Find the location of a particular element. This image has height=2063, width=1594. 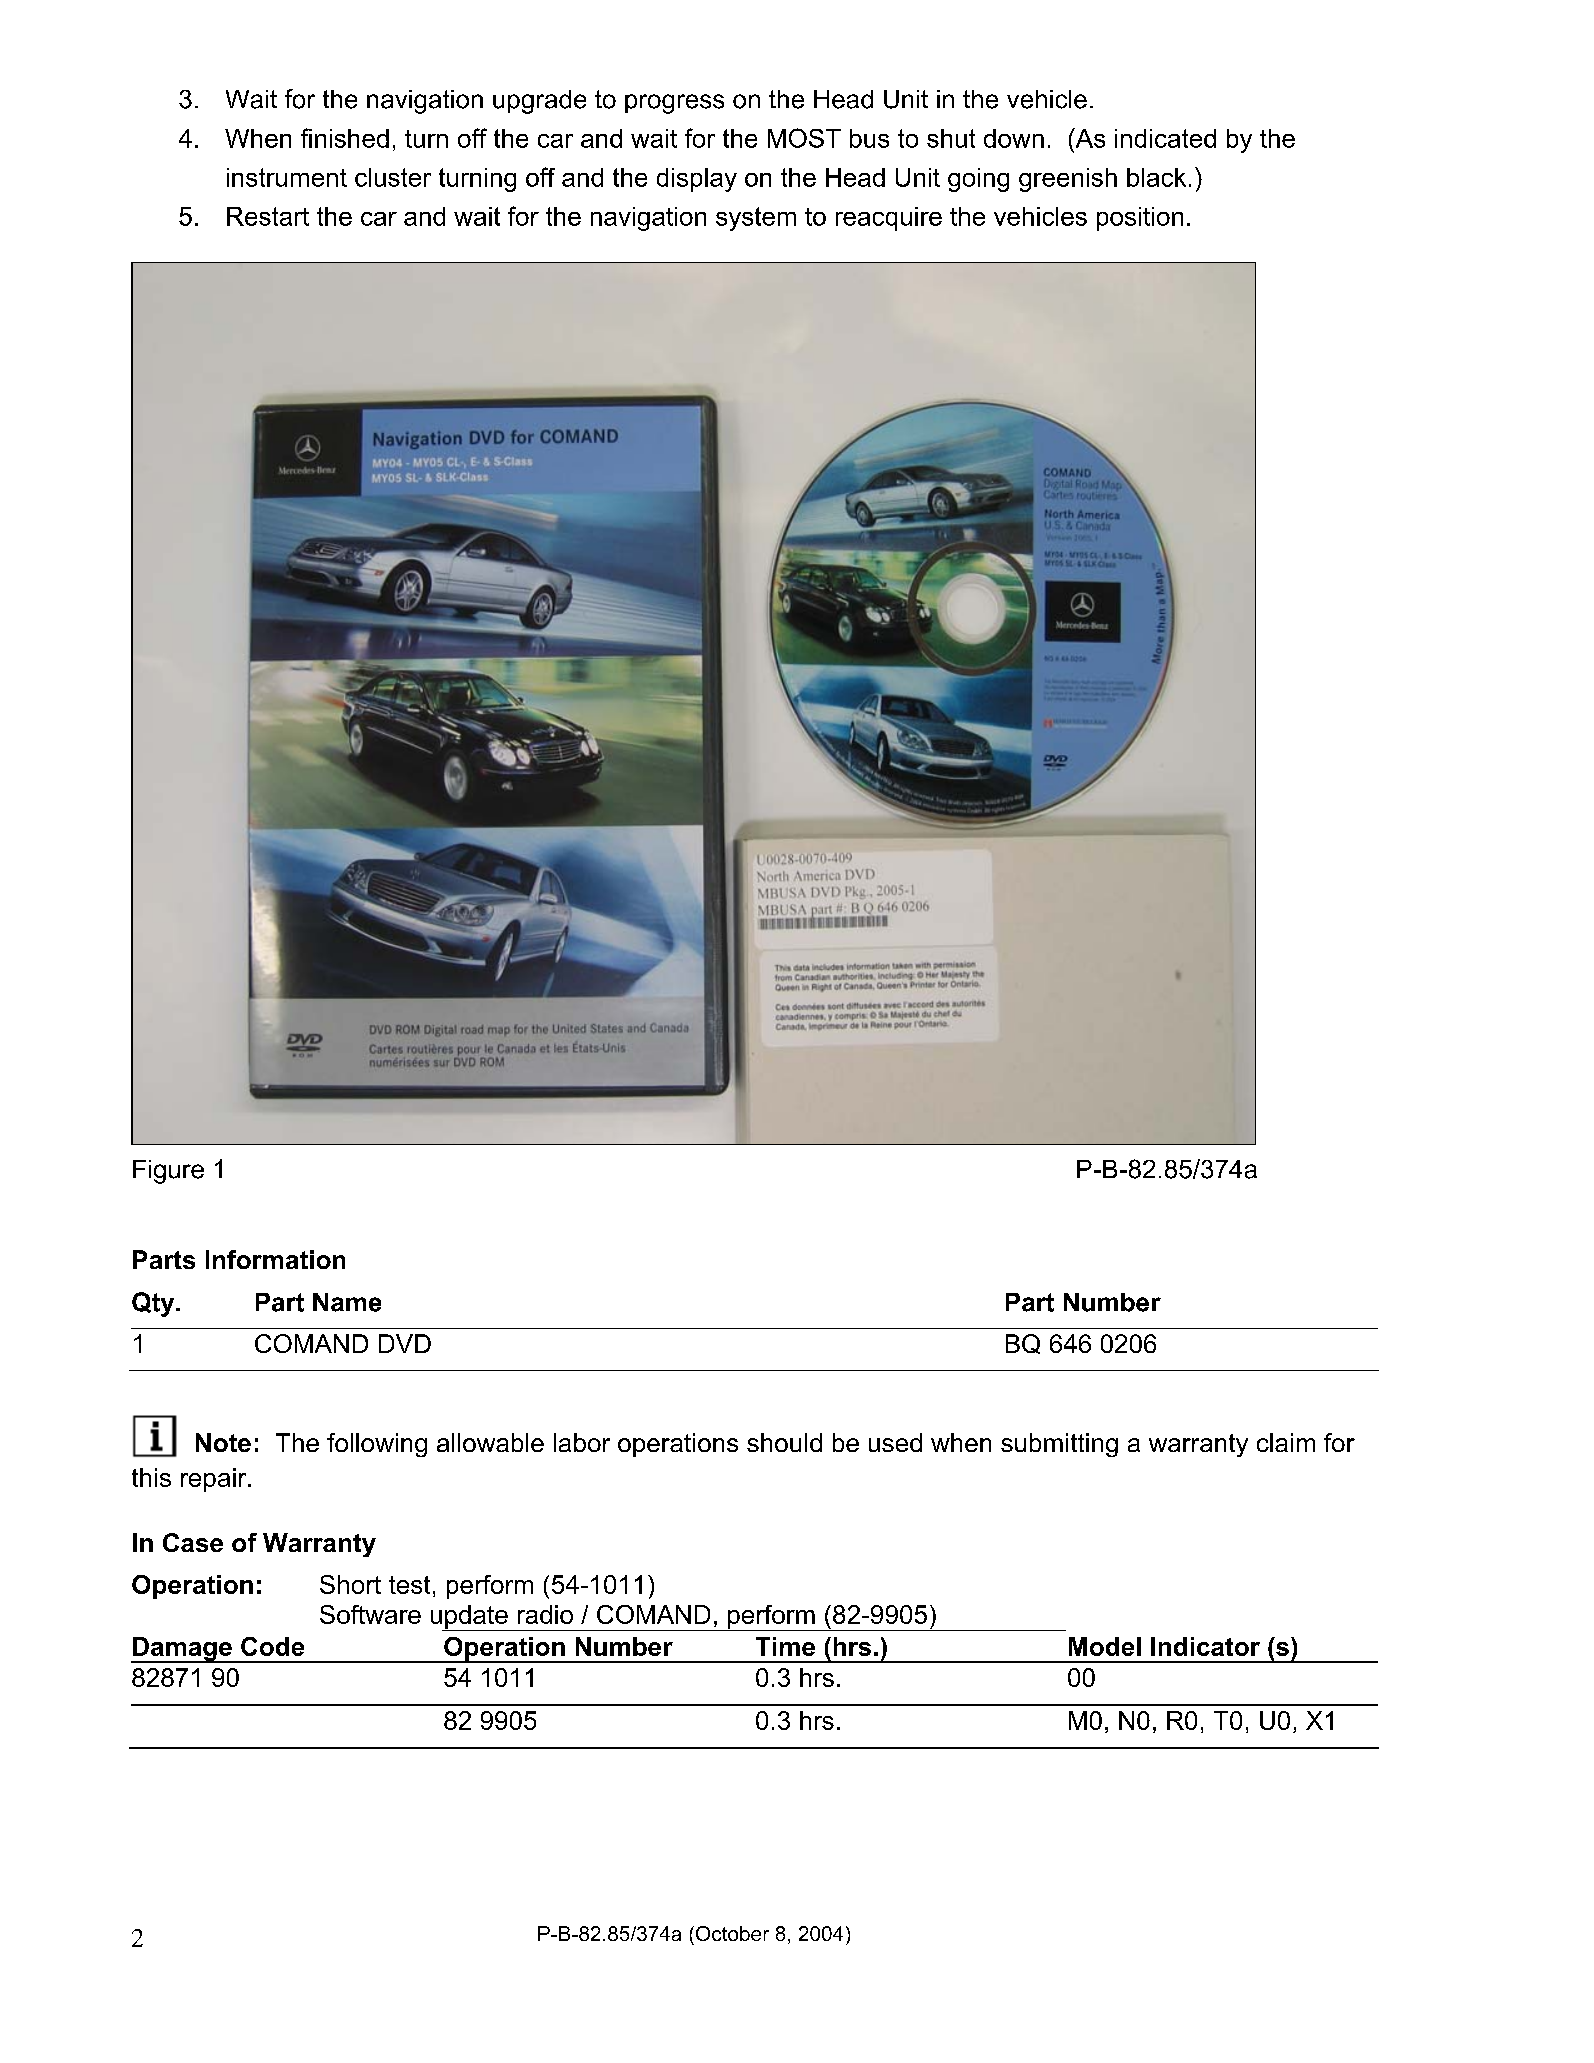

DVD is located at coordinates (405, 1343).
